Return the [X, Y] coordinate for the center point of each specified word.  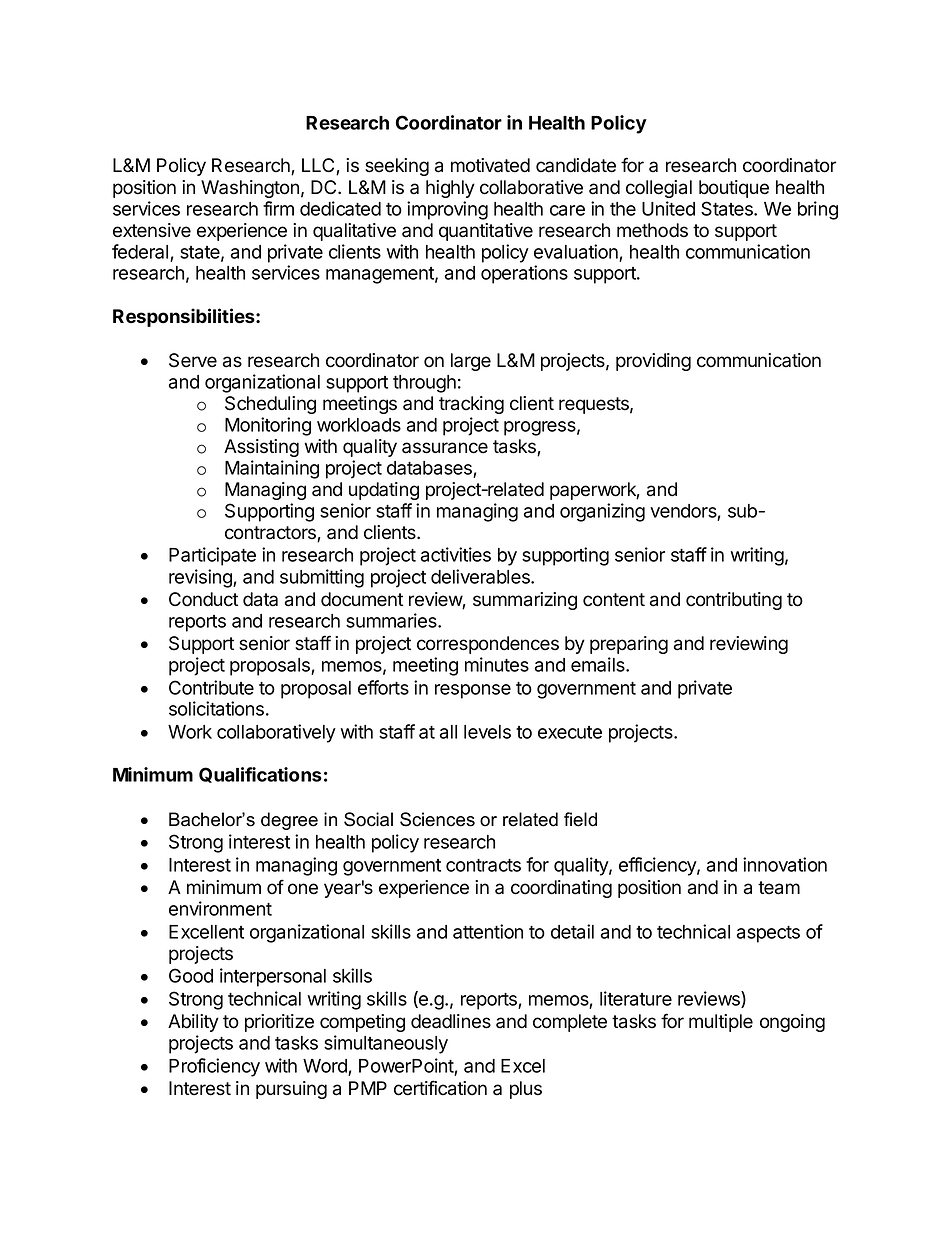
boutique [734, 189]
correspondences [488, 645]
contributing [734, 601]
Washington [250, 189]
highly [450, 189]
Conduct [203, 599]
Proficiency [214, 1067]
